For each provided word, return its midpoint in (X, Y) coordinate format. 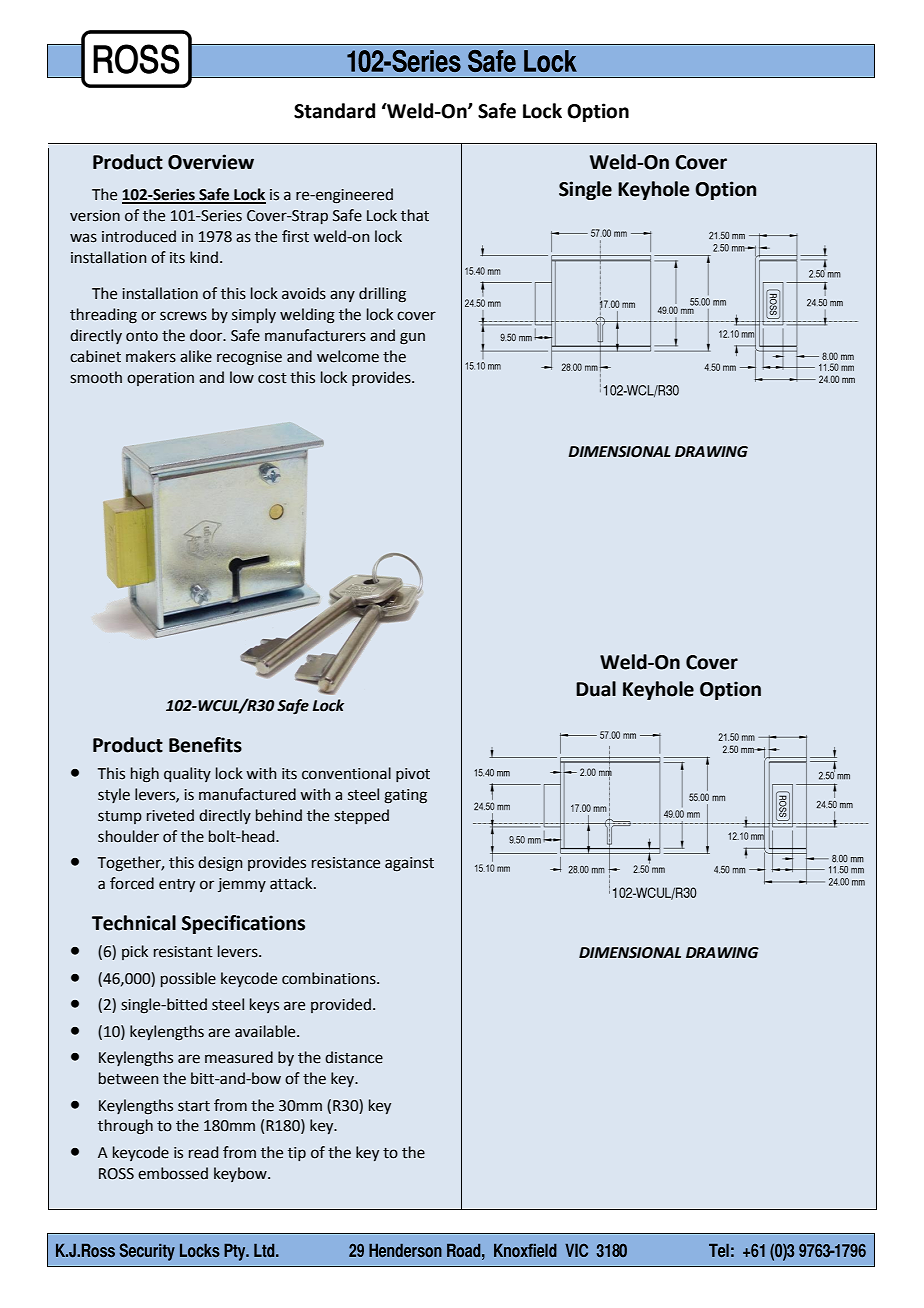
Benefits (205, 745)
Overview (211, 162)
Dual (596, 689)
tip (297, 1154)
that (415, 215)
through (125, 1127)
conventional (346, 773)
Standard (334, 111)
